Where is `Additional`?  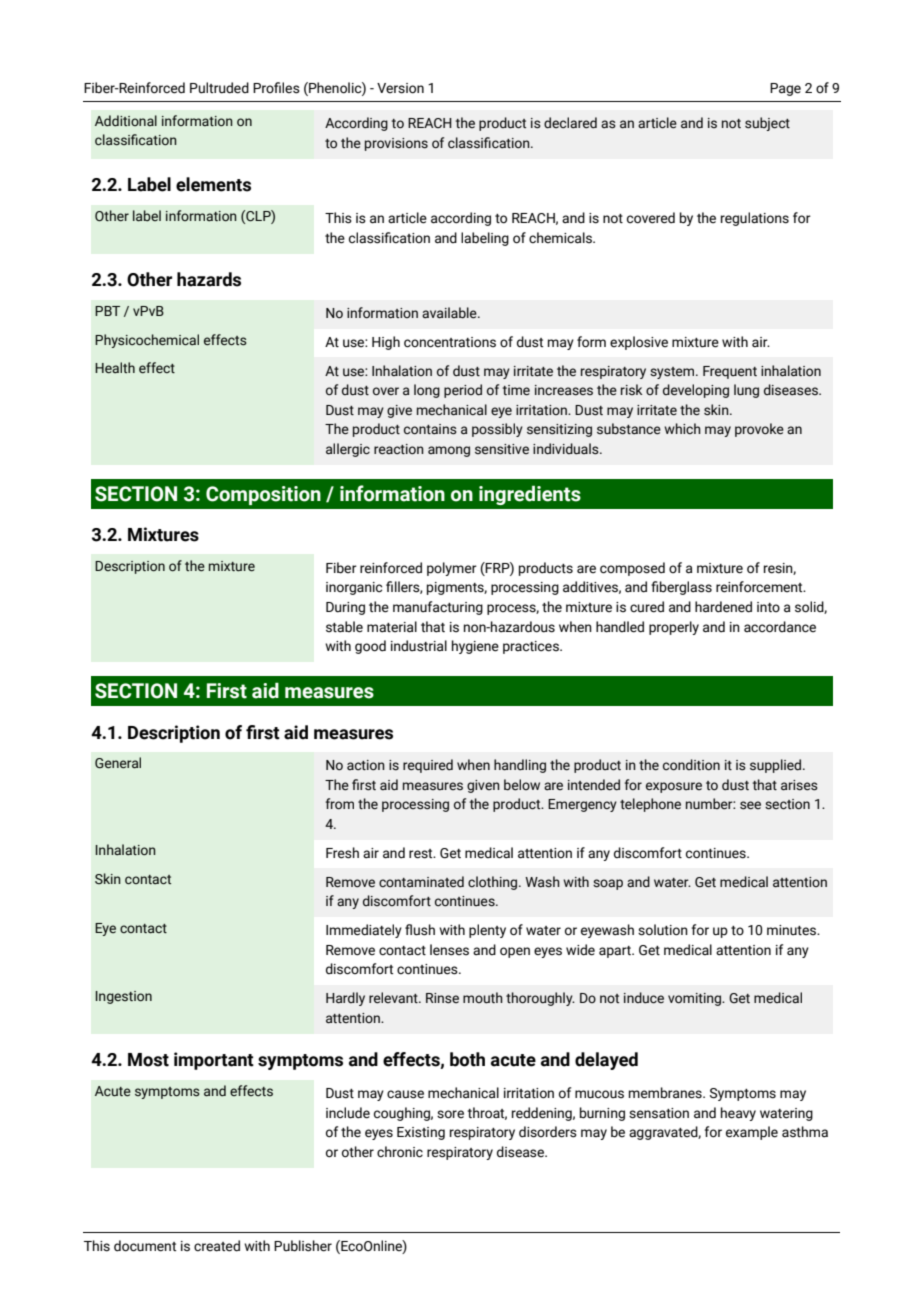
Additional is located at coordinates (126, 120).
